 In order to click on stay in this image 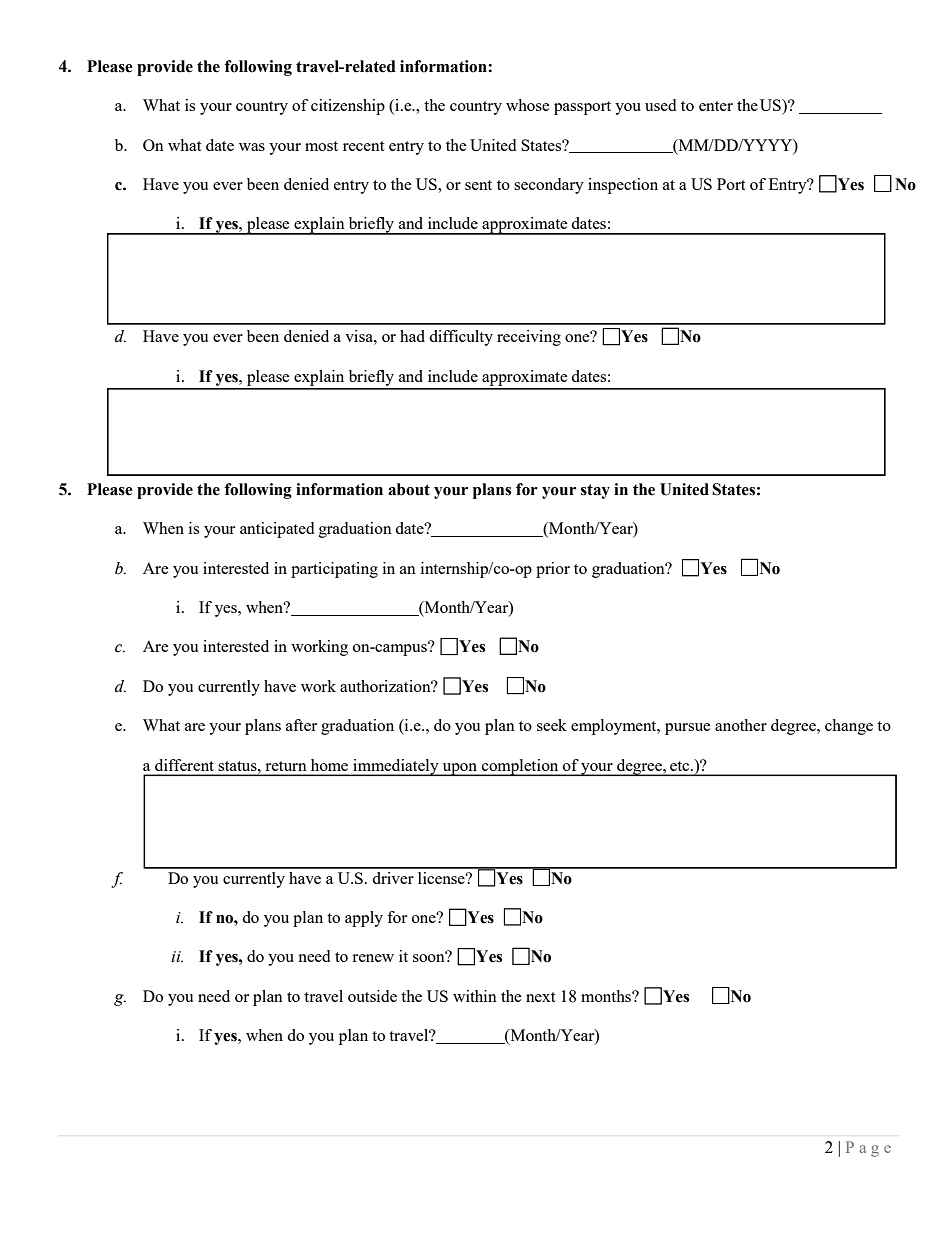, I will do `click(595, 491)`.
